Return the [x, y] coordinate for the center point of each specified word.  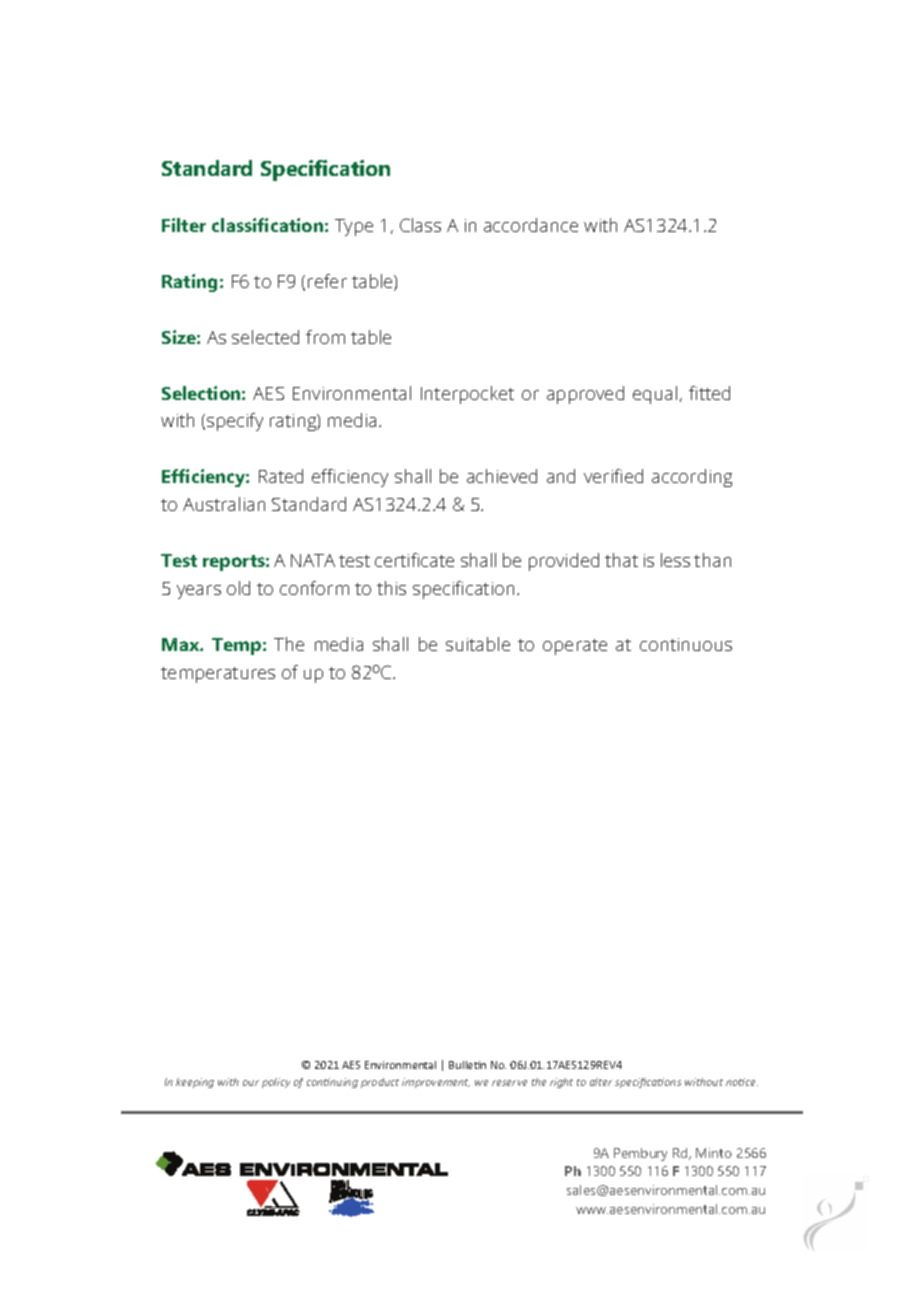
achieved [502, 476]
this [391, 588]
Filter [184, 225]
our [251, 1083]
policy [276, 1083]
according [692, 478]
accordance [531, 225]
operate [575, 647]
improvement [436, 1083]
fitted [709, 393]
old [238, 588]
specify [235, 422]
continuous [686, 644]
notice [742, 1082]
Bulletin [467, 1065]
